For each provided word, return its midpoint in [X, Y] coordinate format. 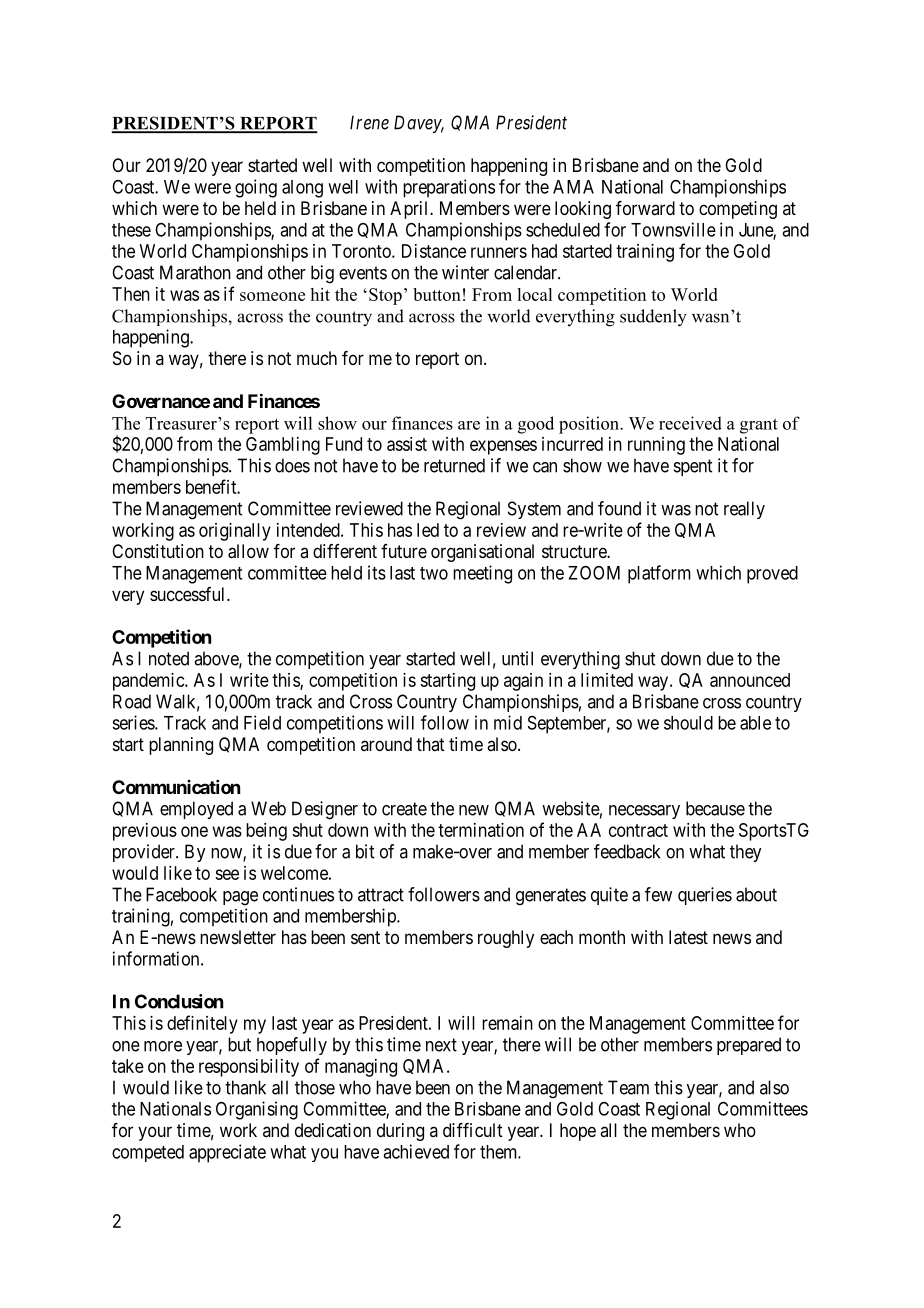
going [256, 188]
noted [169, 658]
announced [750, 680]
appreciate [227, 1153]
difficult [473, 1130]
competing [738, 210]
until [517, 658]
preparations [449, 188]
